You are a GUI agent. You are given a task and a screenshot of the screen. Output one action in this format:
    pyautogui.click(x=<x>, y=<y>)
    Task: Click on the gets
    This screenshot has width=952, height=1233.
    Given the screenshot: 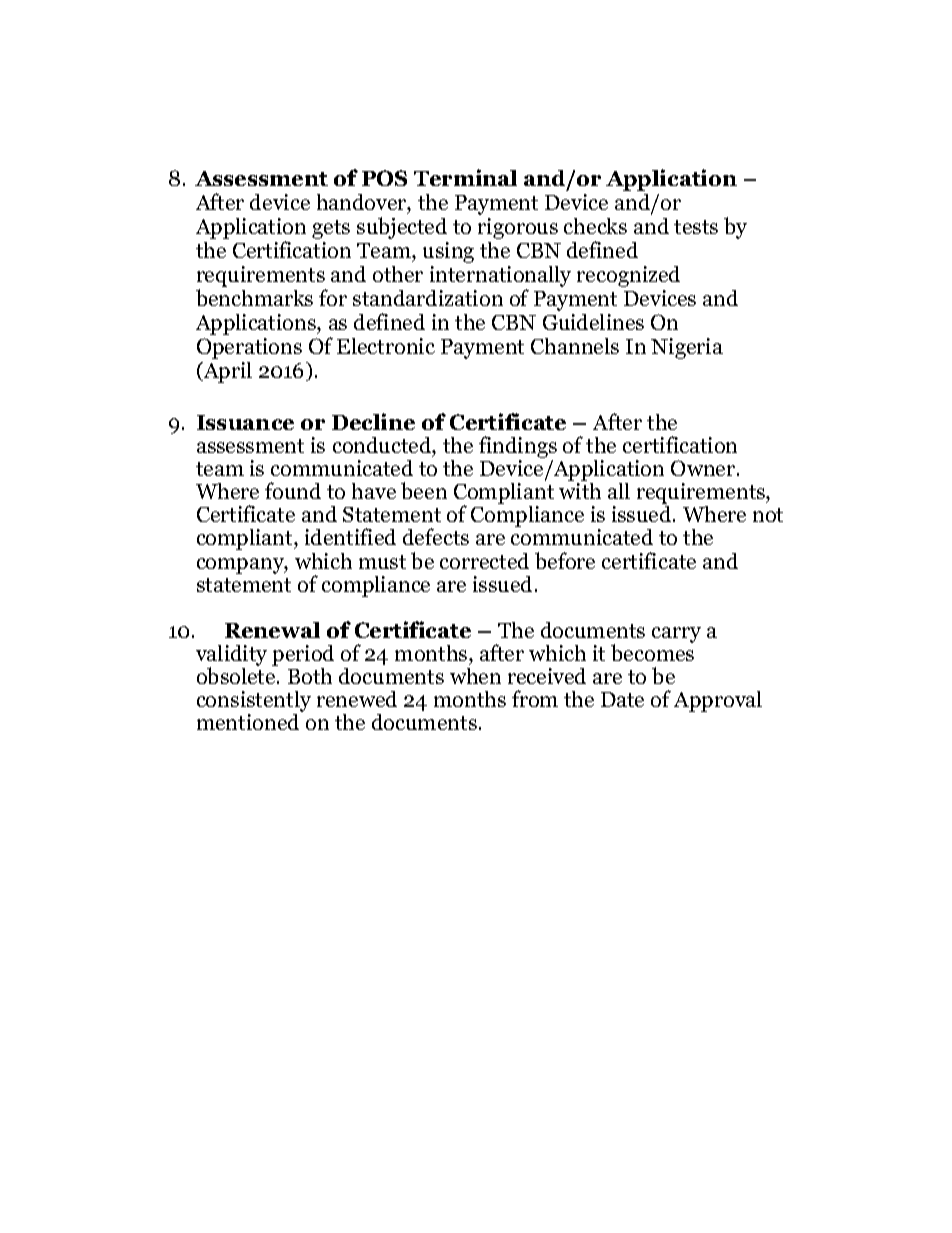 What is the action you would take?
    pyautogui.click(x=331, y=229)
